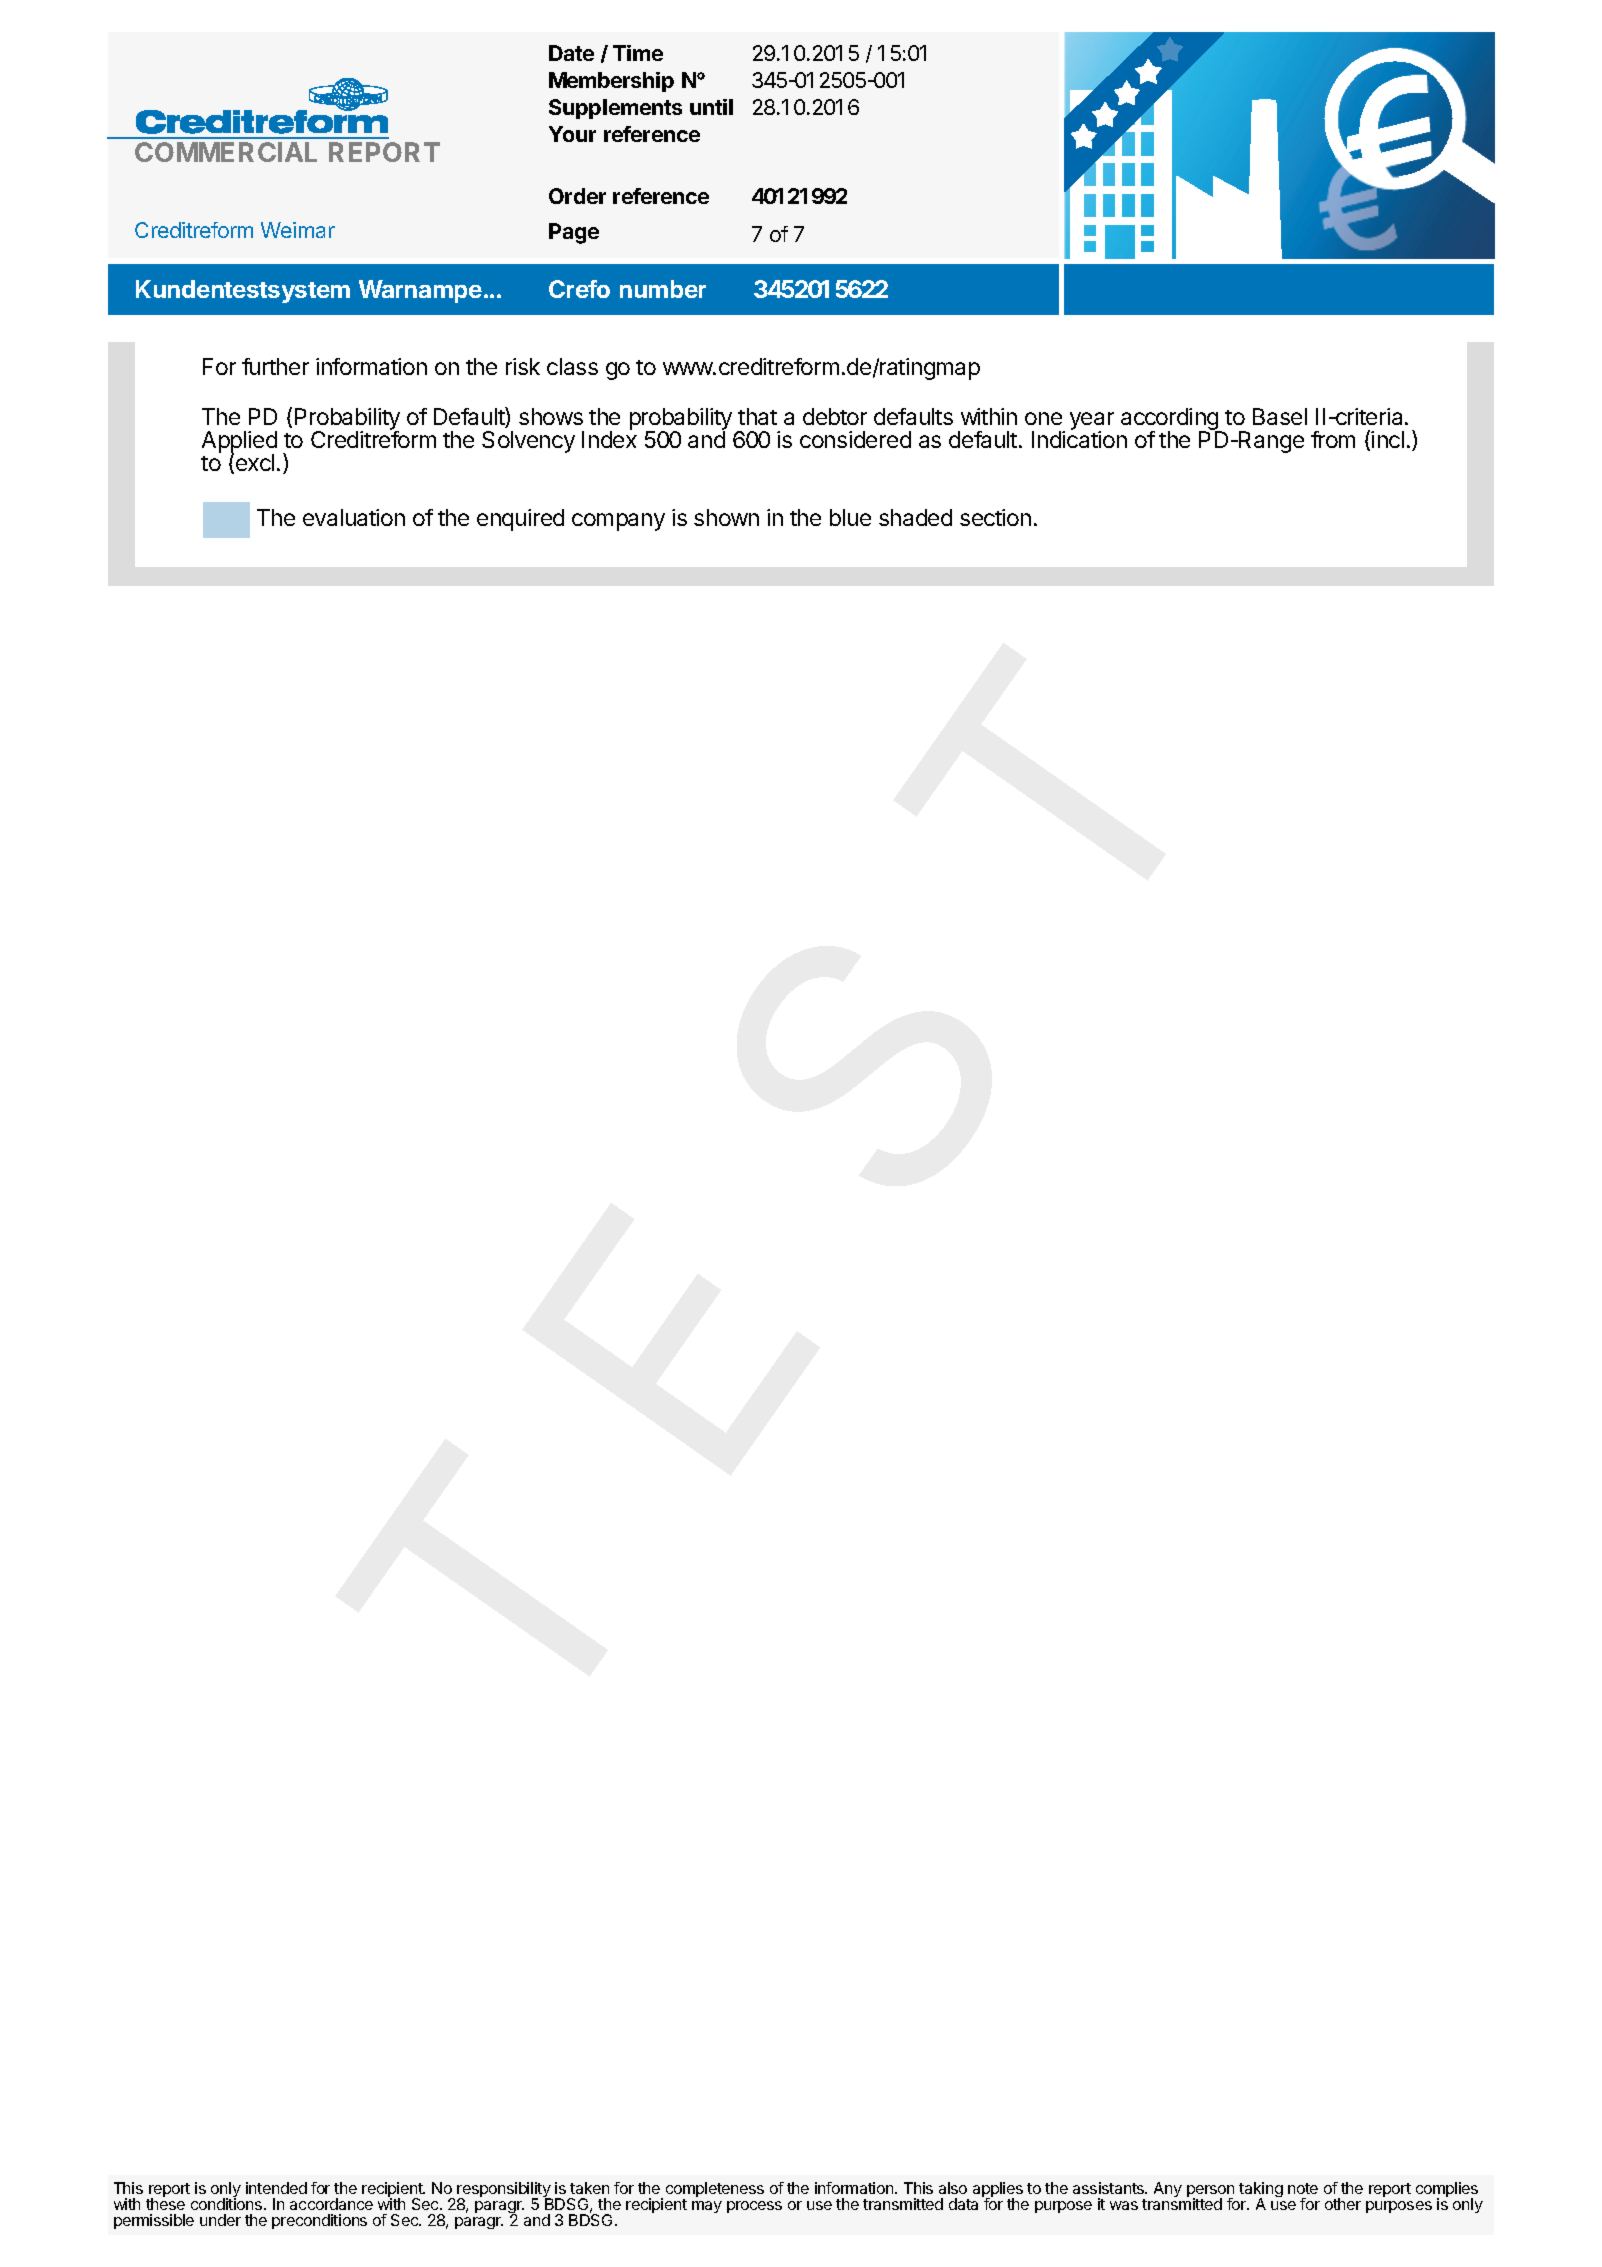 Image resolution: width=1602 pixels, height=2267 pixels. What do you see at coordinates (354, 517) in the image?
I see `evaluation` at bounding box center [354, 517].
